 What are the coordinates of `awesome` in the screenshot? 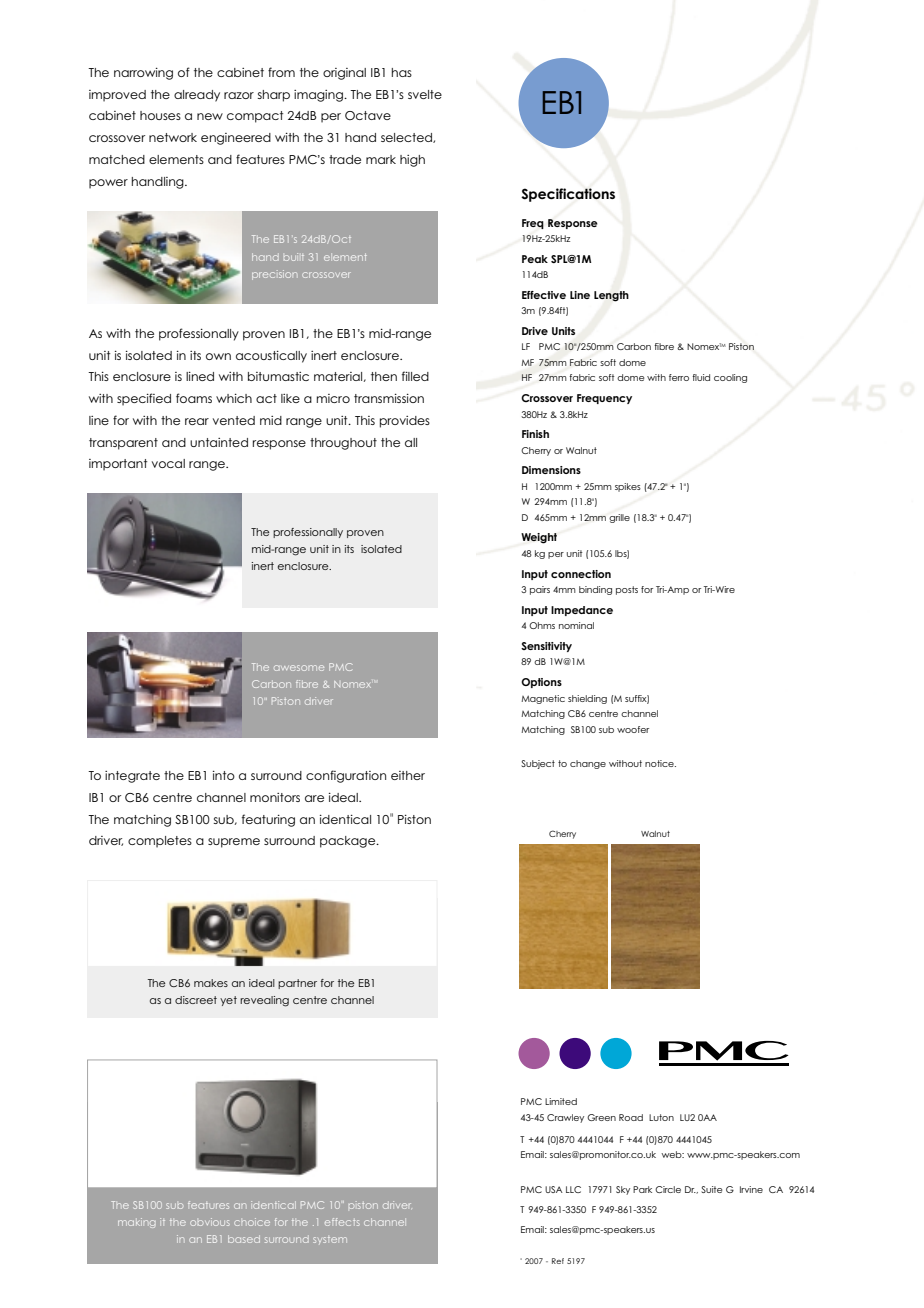 It's located at (299, 668).
